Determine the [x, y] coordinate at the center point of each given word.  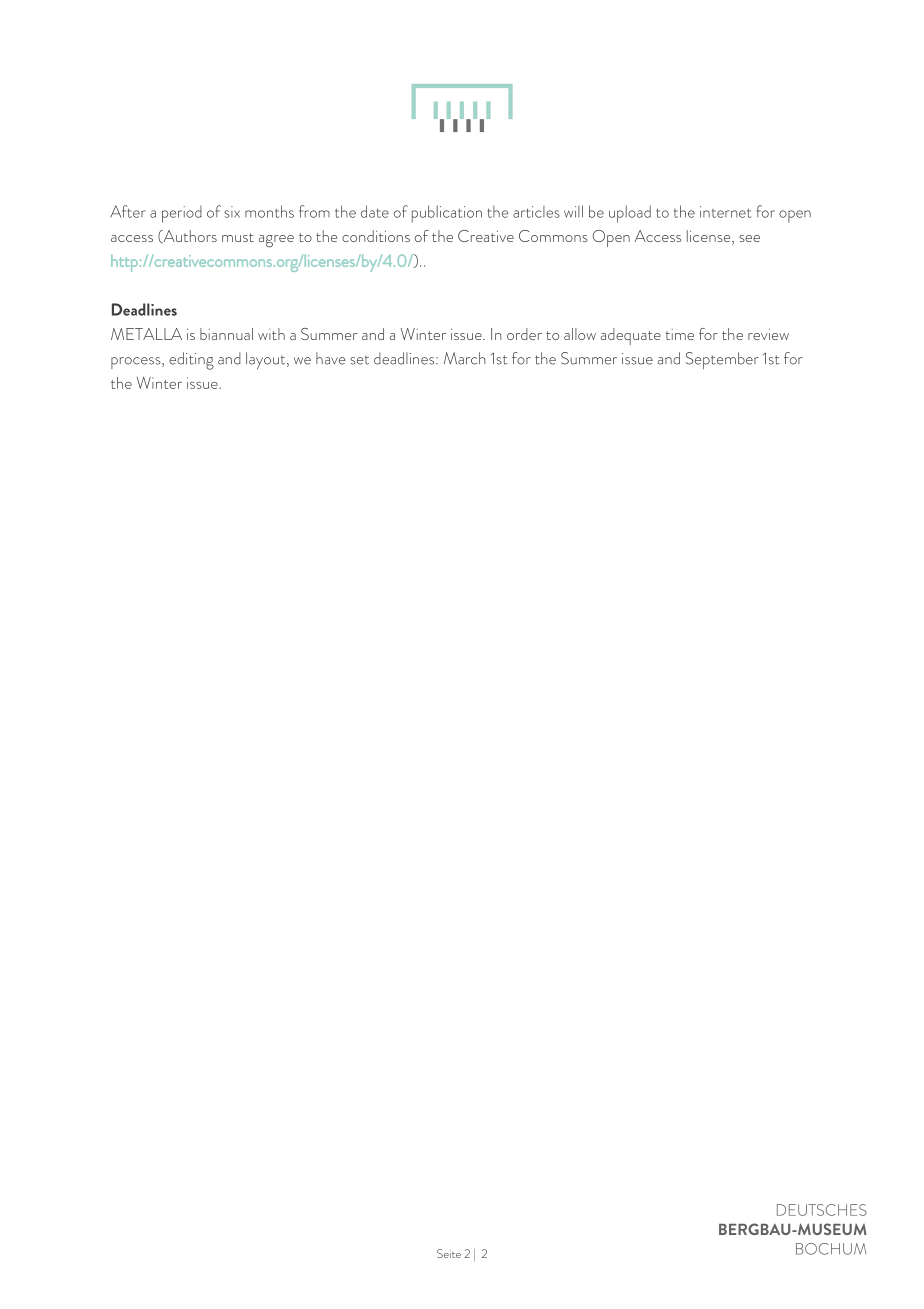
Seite [449, 1253]
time [679, 334]
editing [191, 361]
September [722, 360]
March [465, 358]
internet [725, 212]
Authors [189, 236]
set [359, 360]
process [137, 363]
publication [447, 214]
